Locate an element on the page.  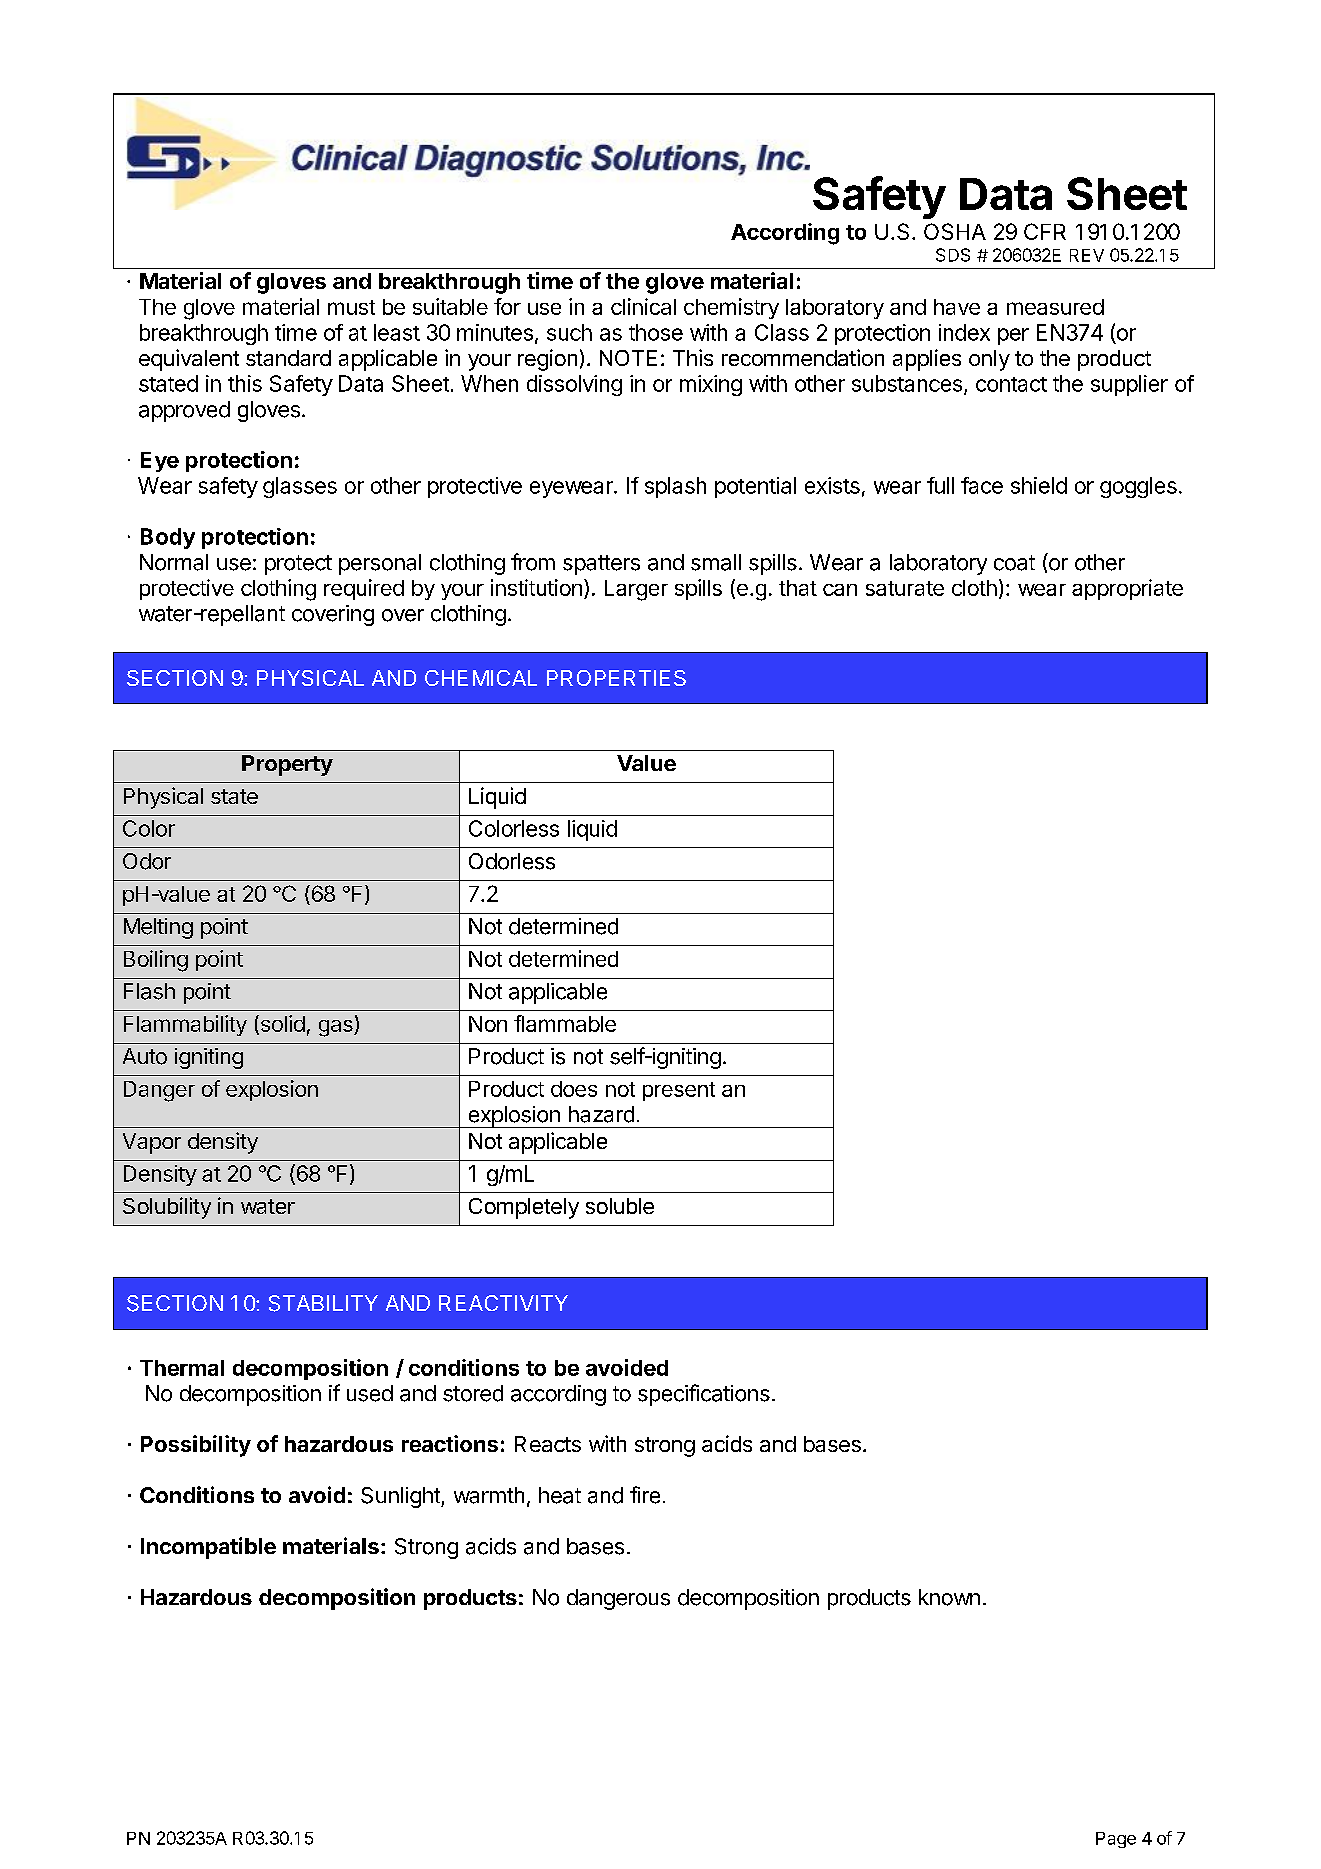
Incompatible is located at coordinates (208, 1548).
